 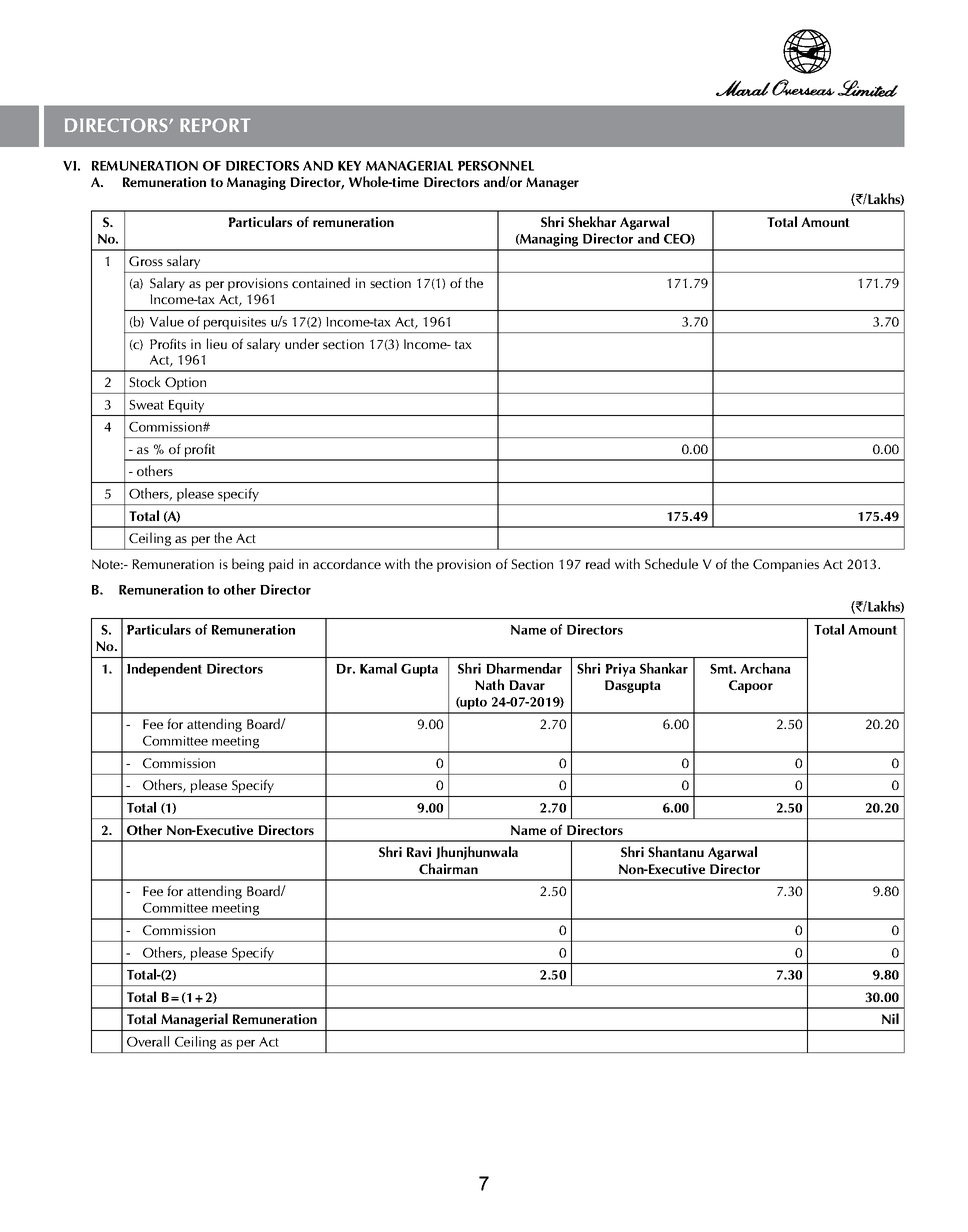 I want to click on REPORT, so click(x=215, y=125).
